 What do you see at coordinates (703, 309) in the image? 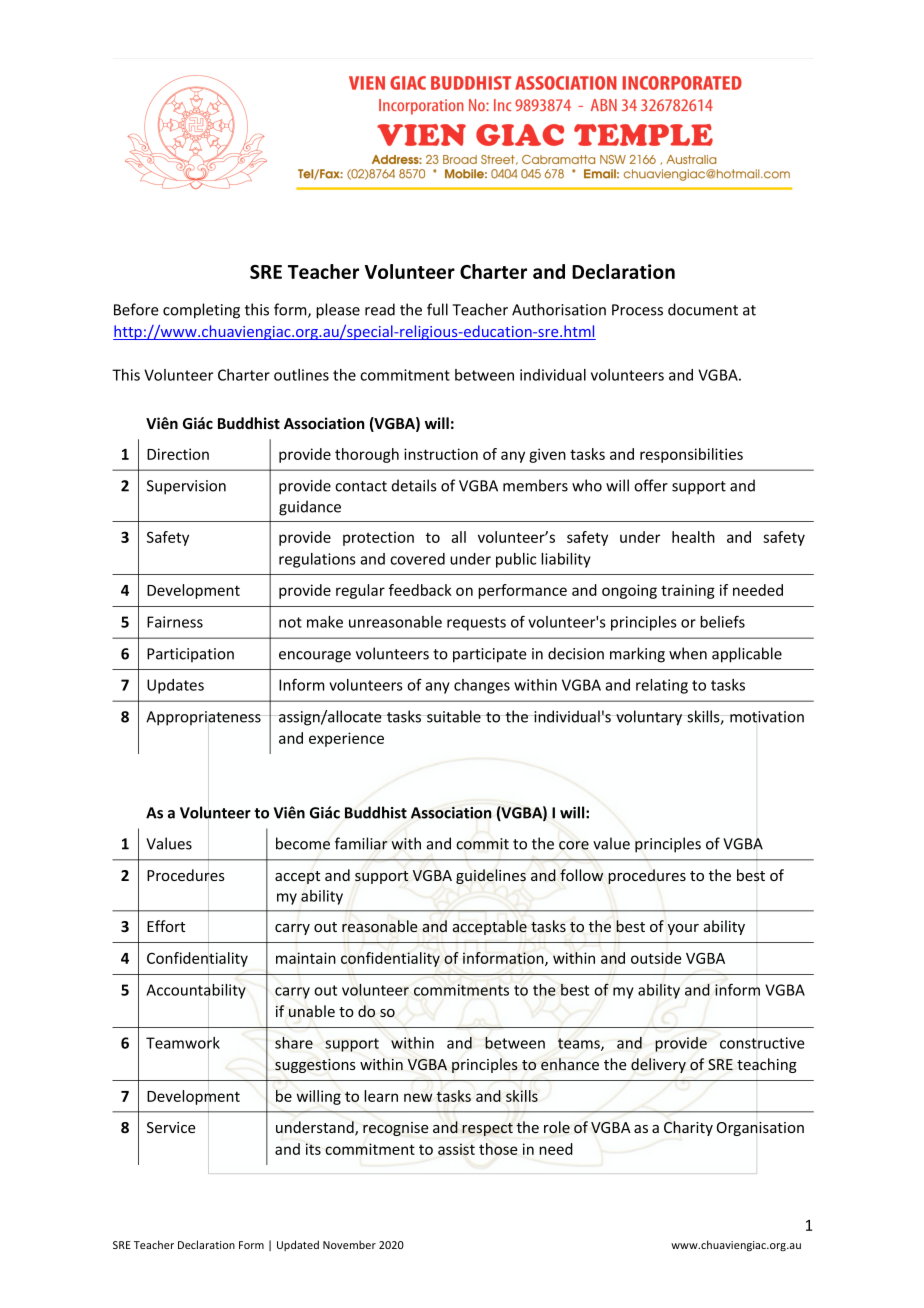
I see `document` at bounding box center [703, 309].
